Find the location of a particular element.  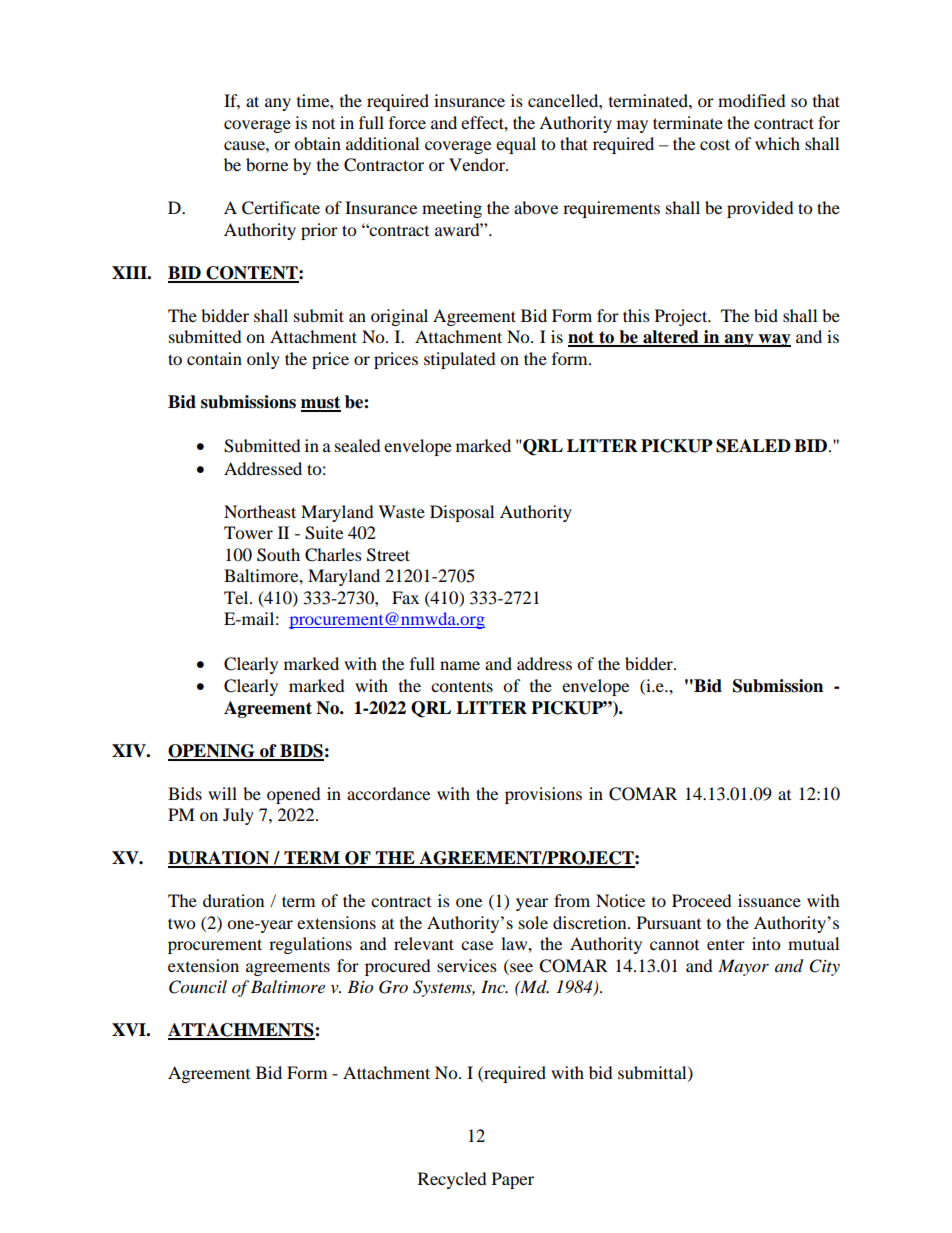

which is located at coordinates (777, 143).
